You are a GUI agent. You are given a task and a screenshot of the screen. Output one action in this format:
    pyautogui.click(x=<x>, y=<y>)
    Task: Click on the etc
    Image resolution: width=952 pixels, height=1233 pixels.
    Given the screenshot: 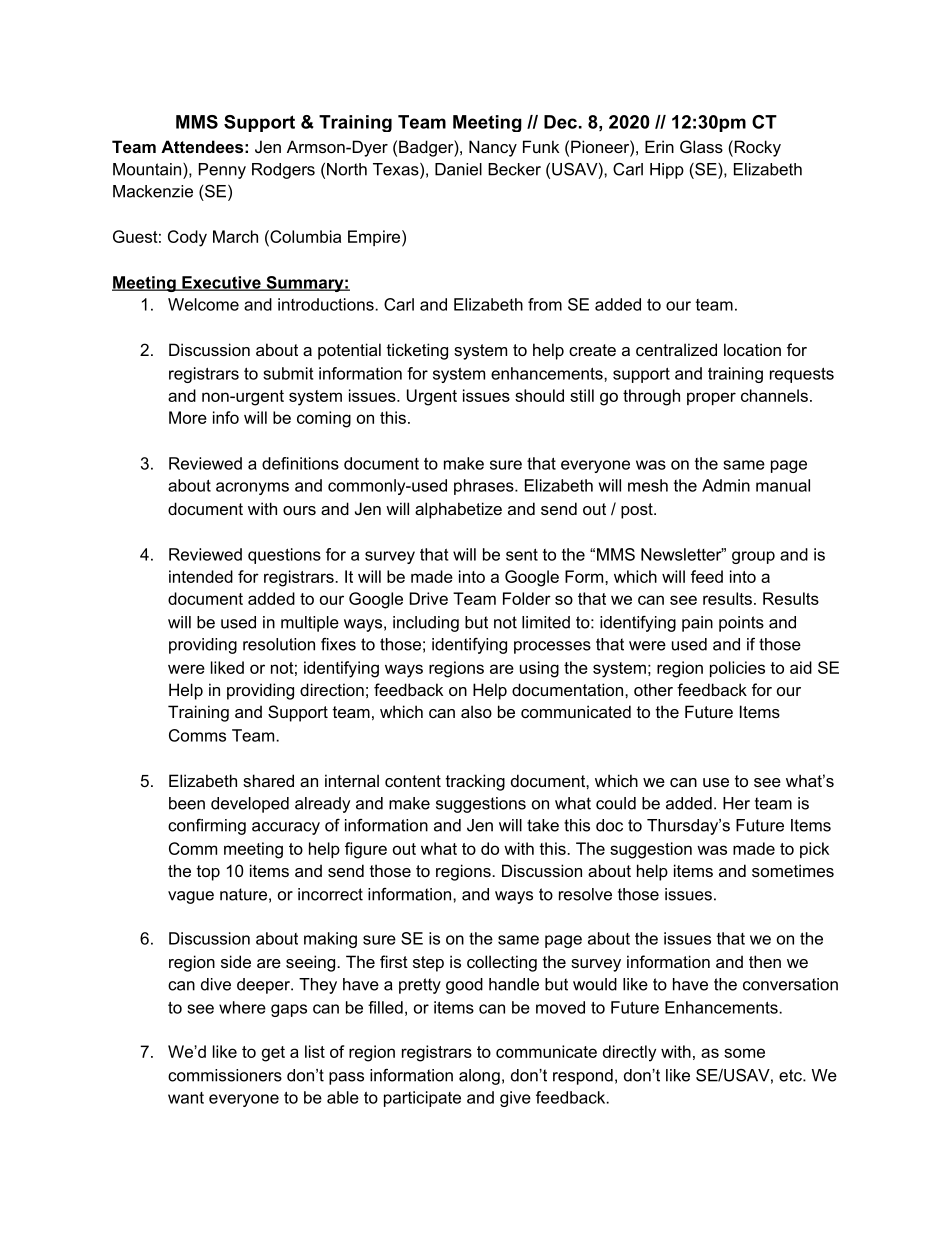 What is the action you would take?
    pyautogui.click(x=791, y=1075)
